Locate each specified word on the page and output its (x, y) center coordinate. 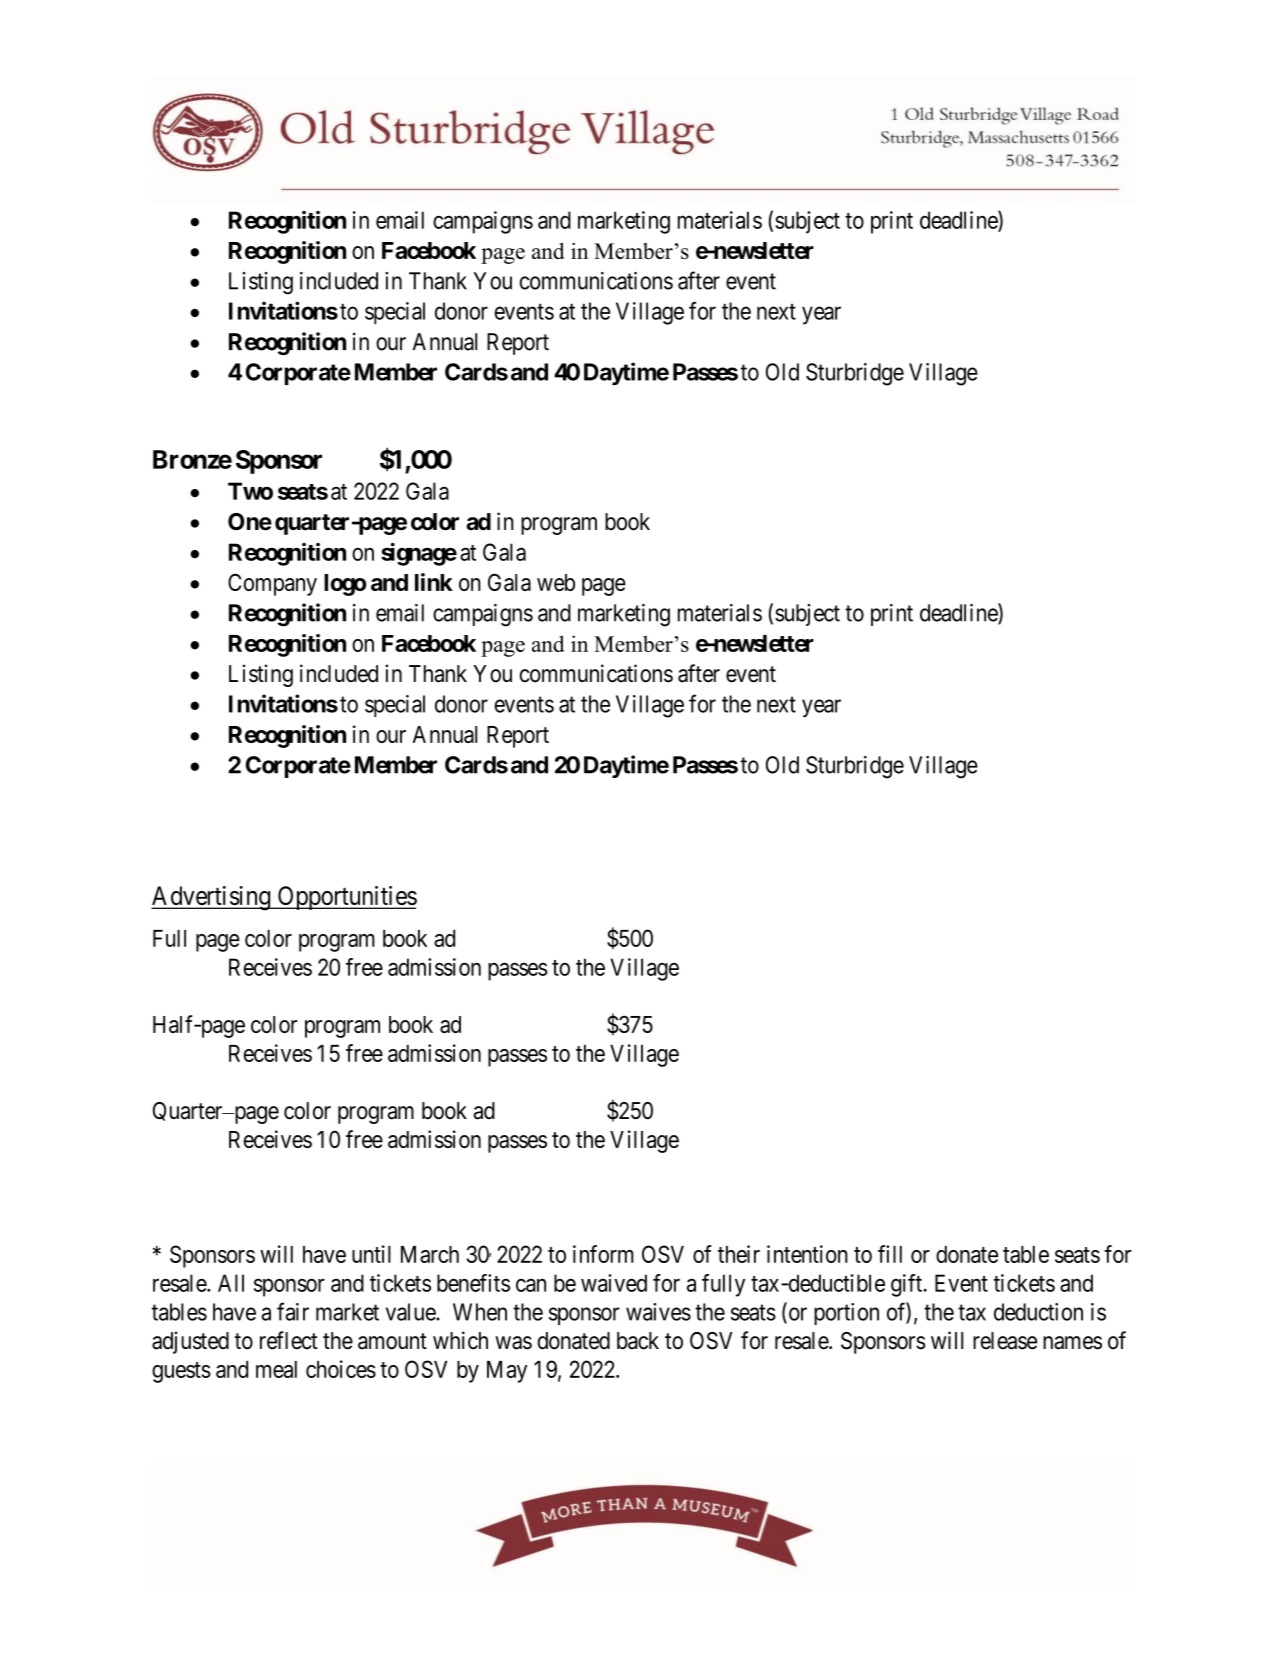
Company (272, 584)
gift (908, 1285)
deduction (1038, 1312)
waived (614, 1283)
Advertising (211, 898)
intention (807, 1254)
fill (890, 1254)
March (430, 1254)
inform (603, 1254)
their (739, 1254)
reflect (289, 1340)
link (434, 582)
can (531, 1285)
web (556, 582)
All (231, 1283)
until (371, 1254)
